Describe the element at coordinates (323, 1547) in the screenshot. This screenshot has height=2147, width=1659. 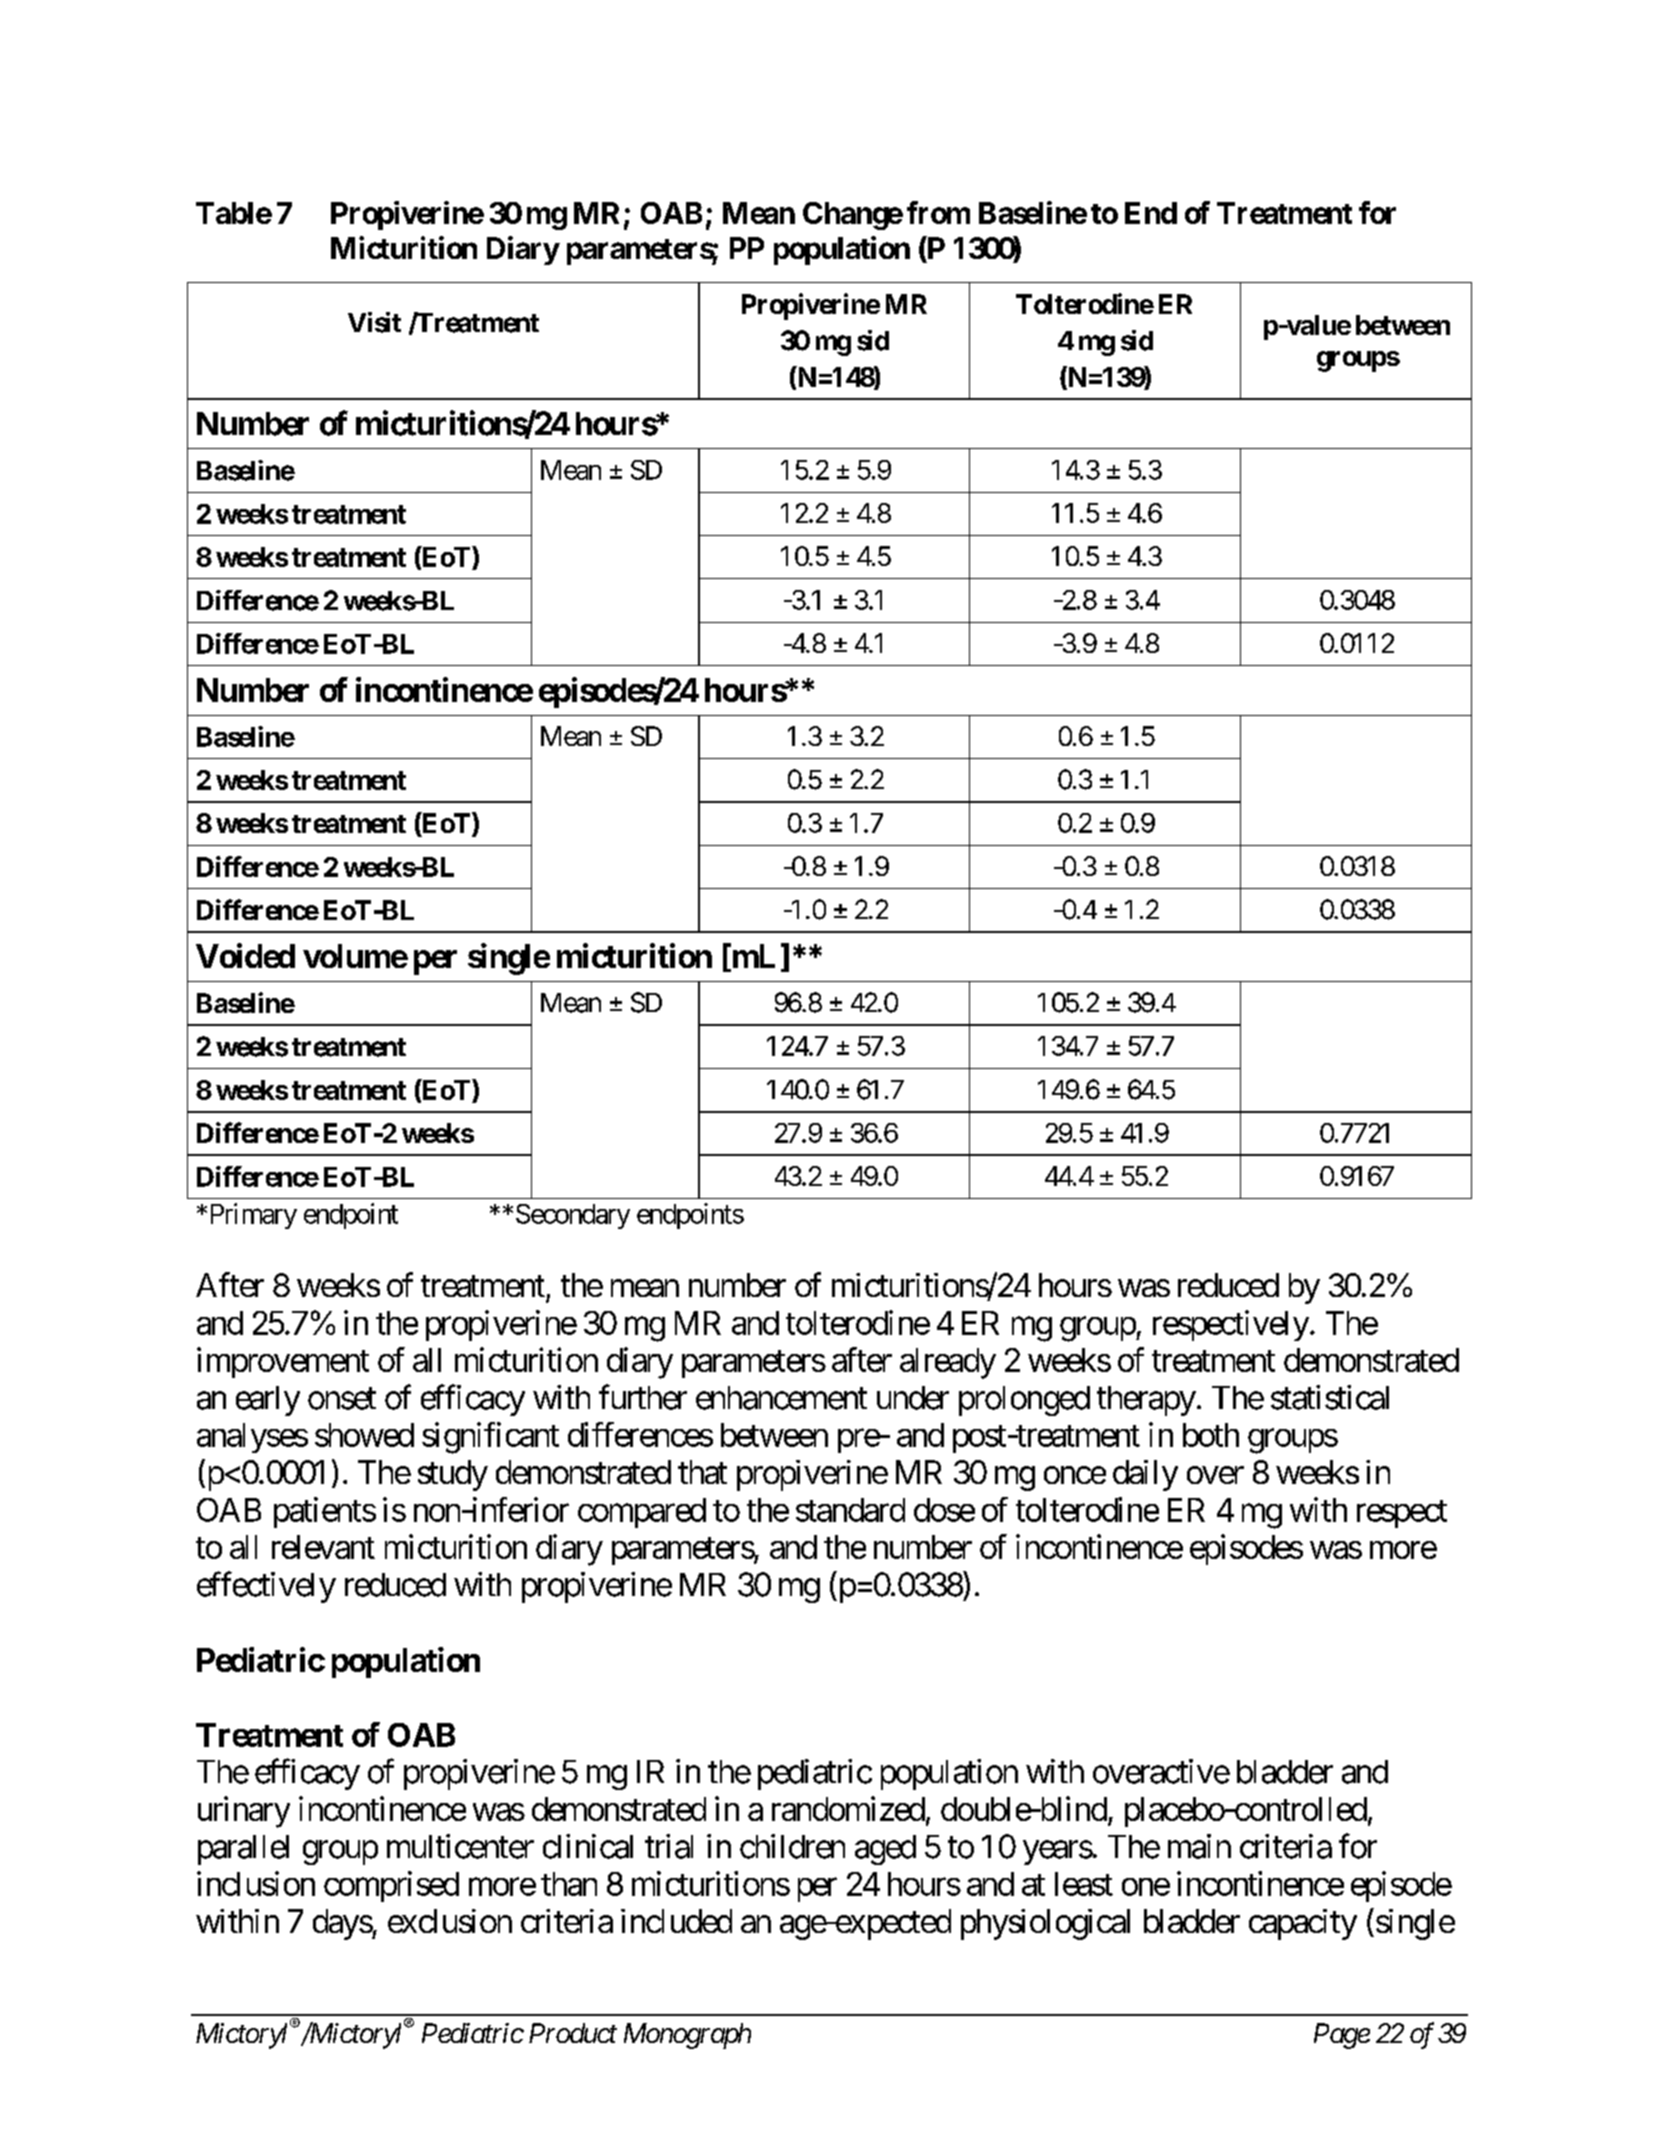
I see `relevant` at that location.
